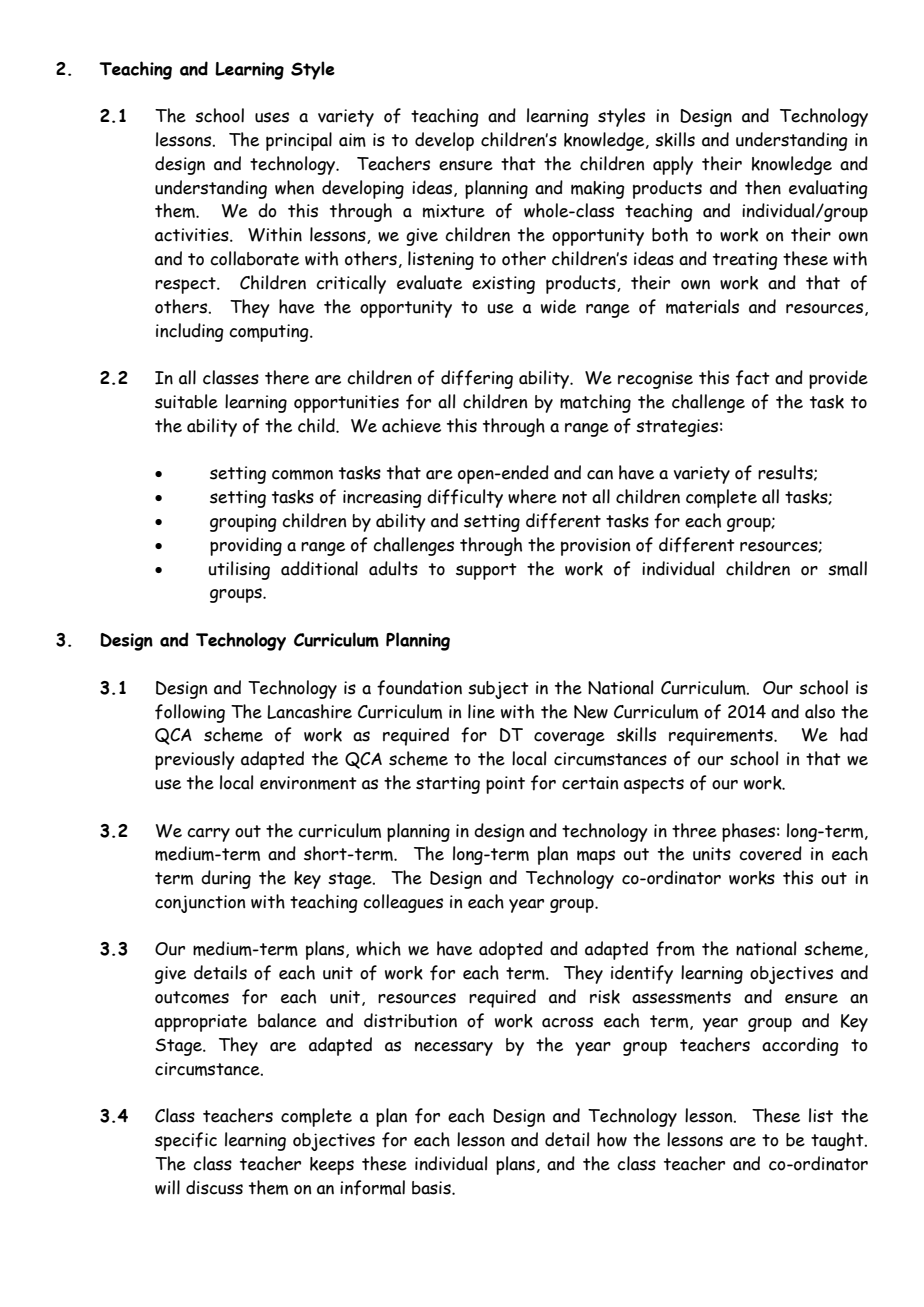  I want to click on discuss, so click(214, 1187).
